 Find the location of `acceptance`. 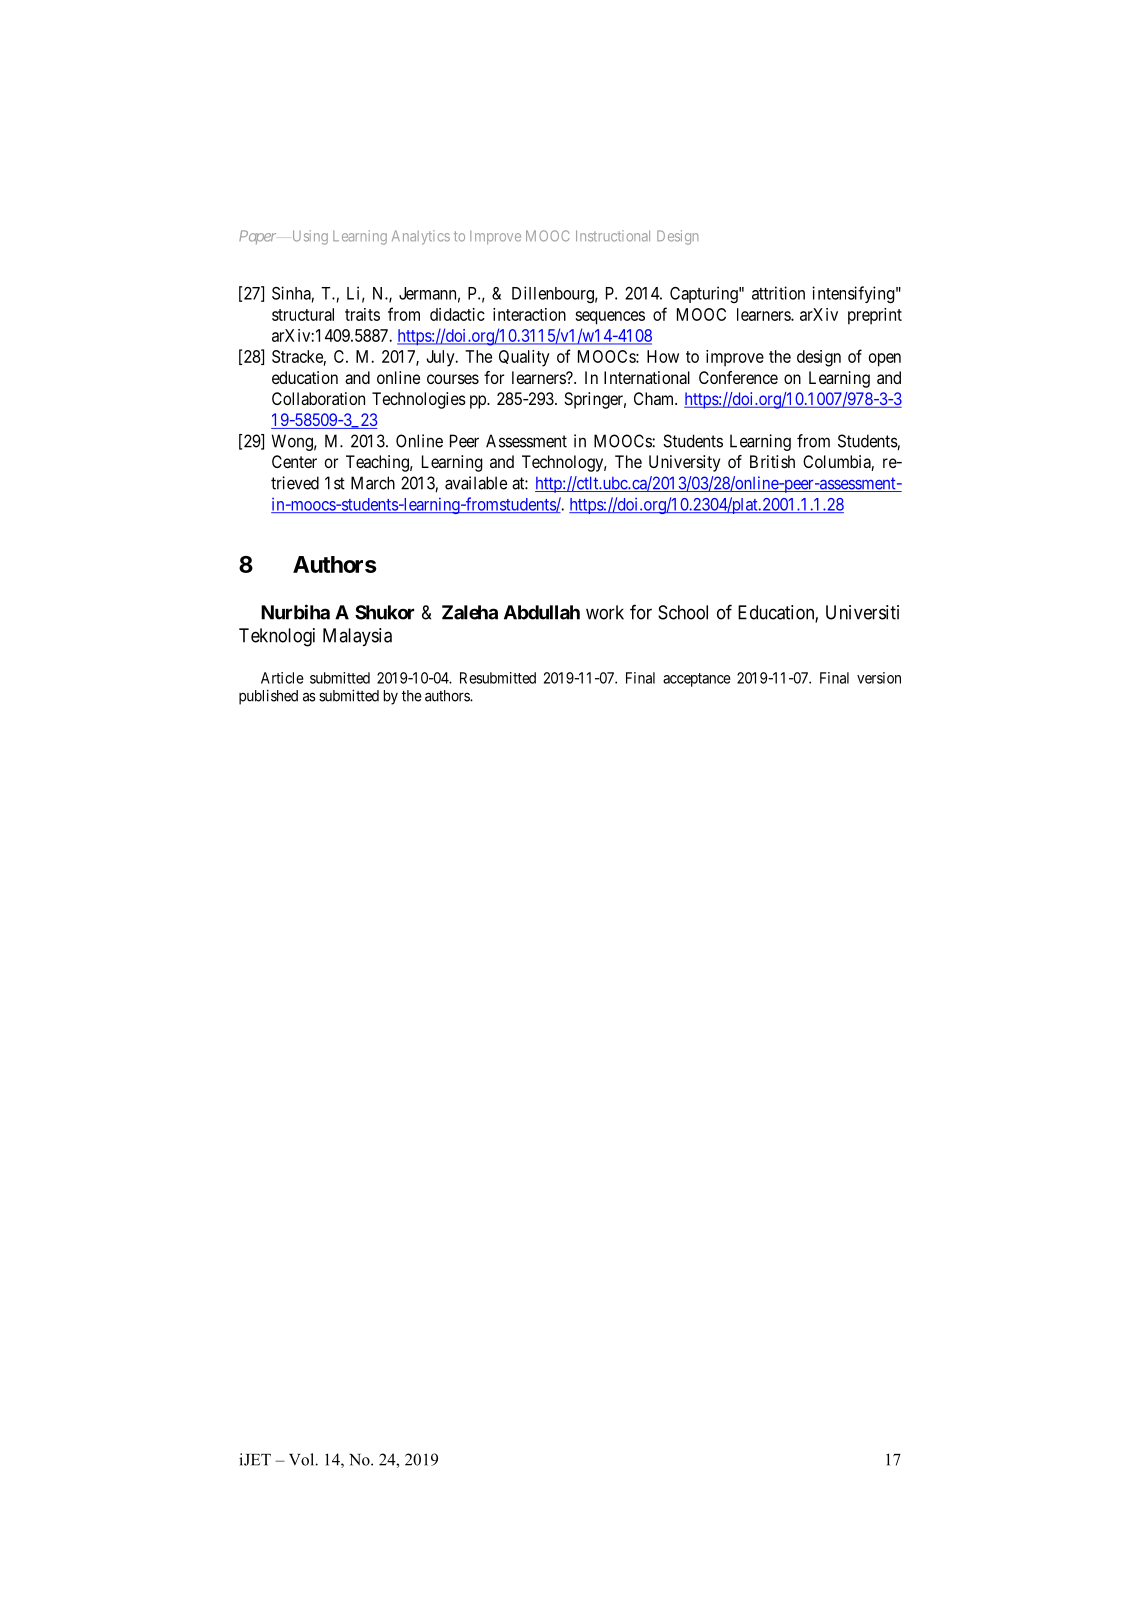

acceptance is located at coordinates (697, 680).
